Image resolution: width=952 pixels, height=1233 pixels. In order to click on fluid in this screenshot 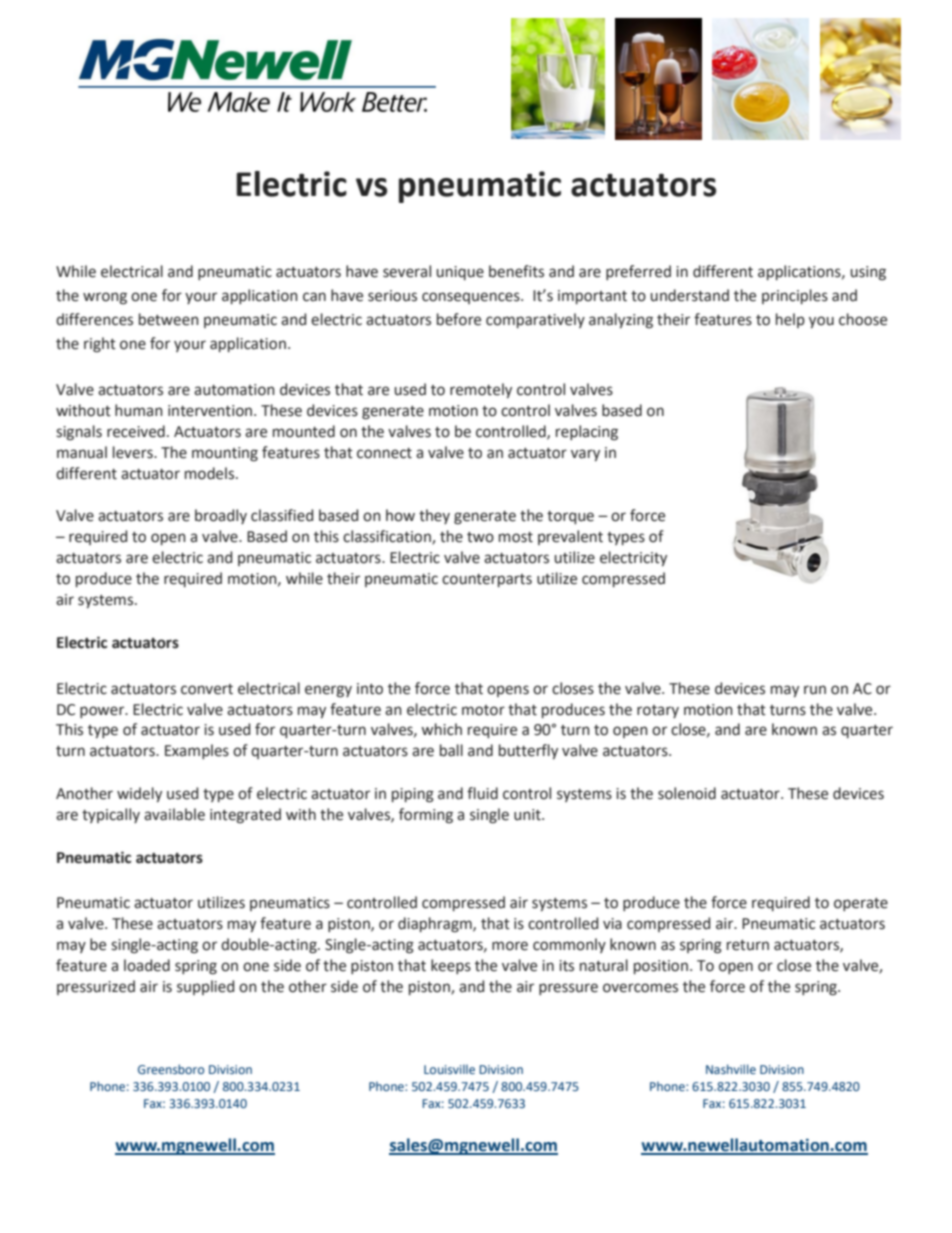, I will do `click(482, 793)`.
